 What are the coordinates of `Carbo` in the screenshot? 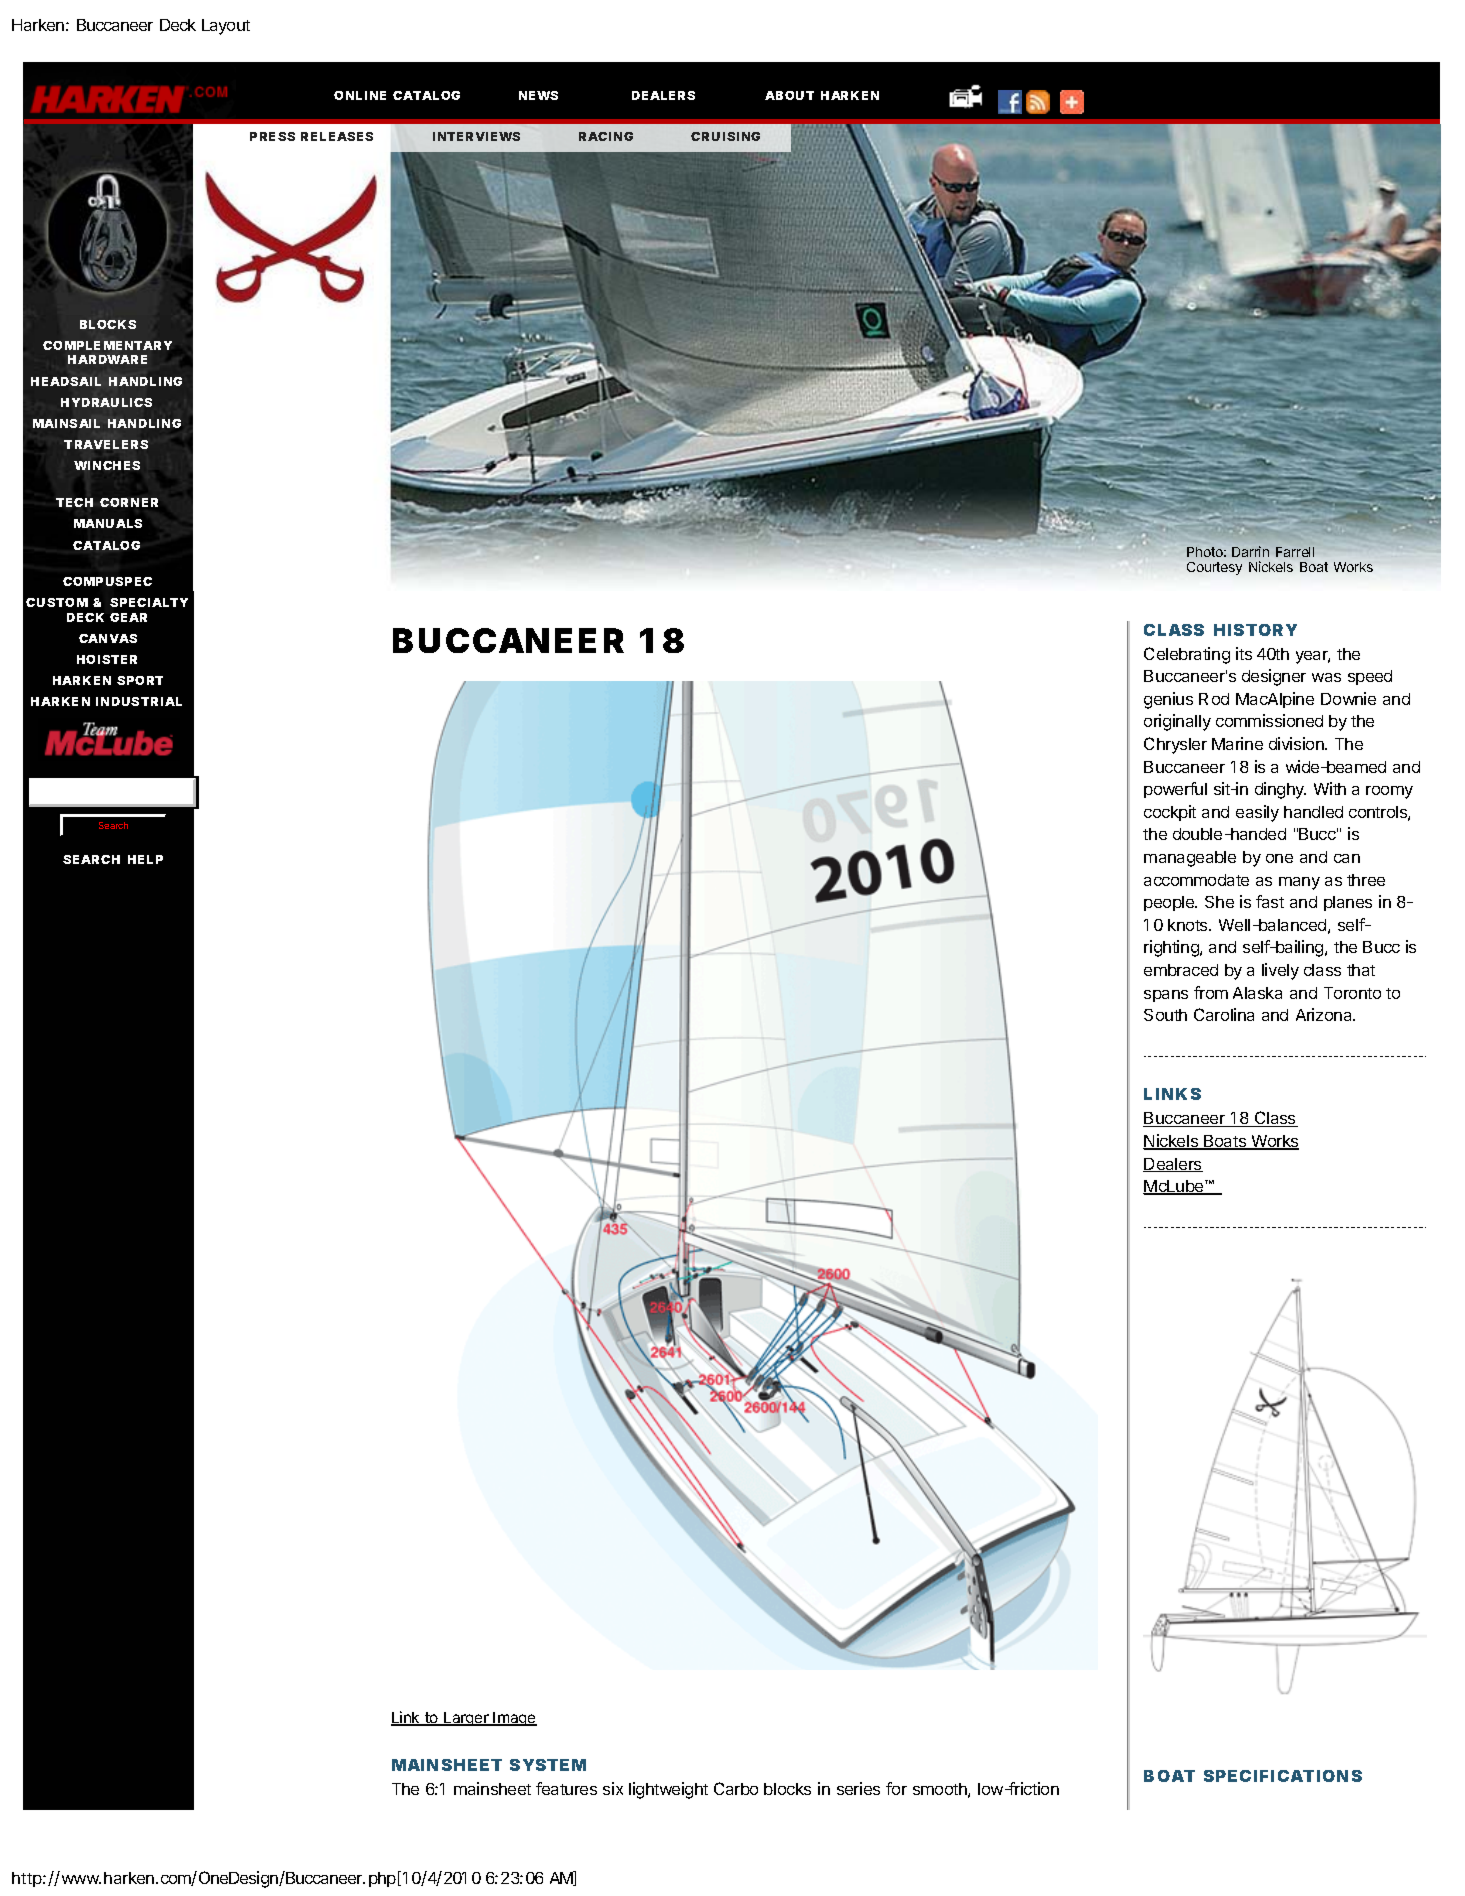 It's located at (736, 1788).
